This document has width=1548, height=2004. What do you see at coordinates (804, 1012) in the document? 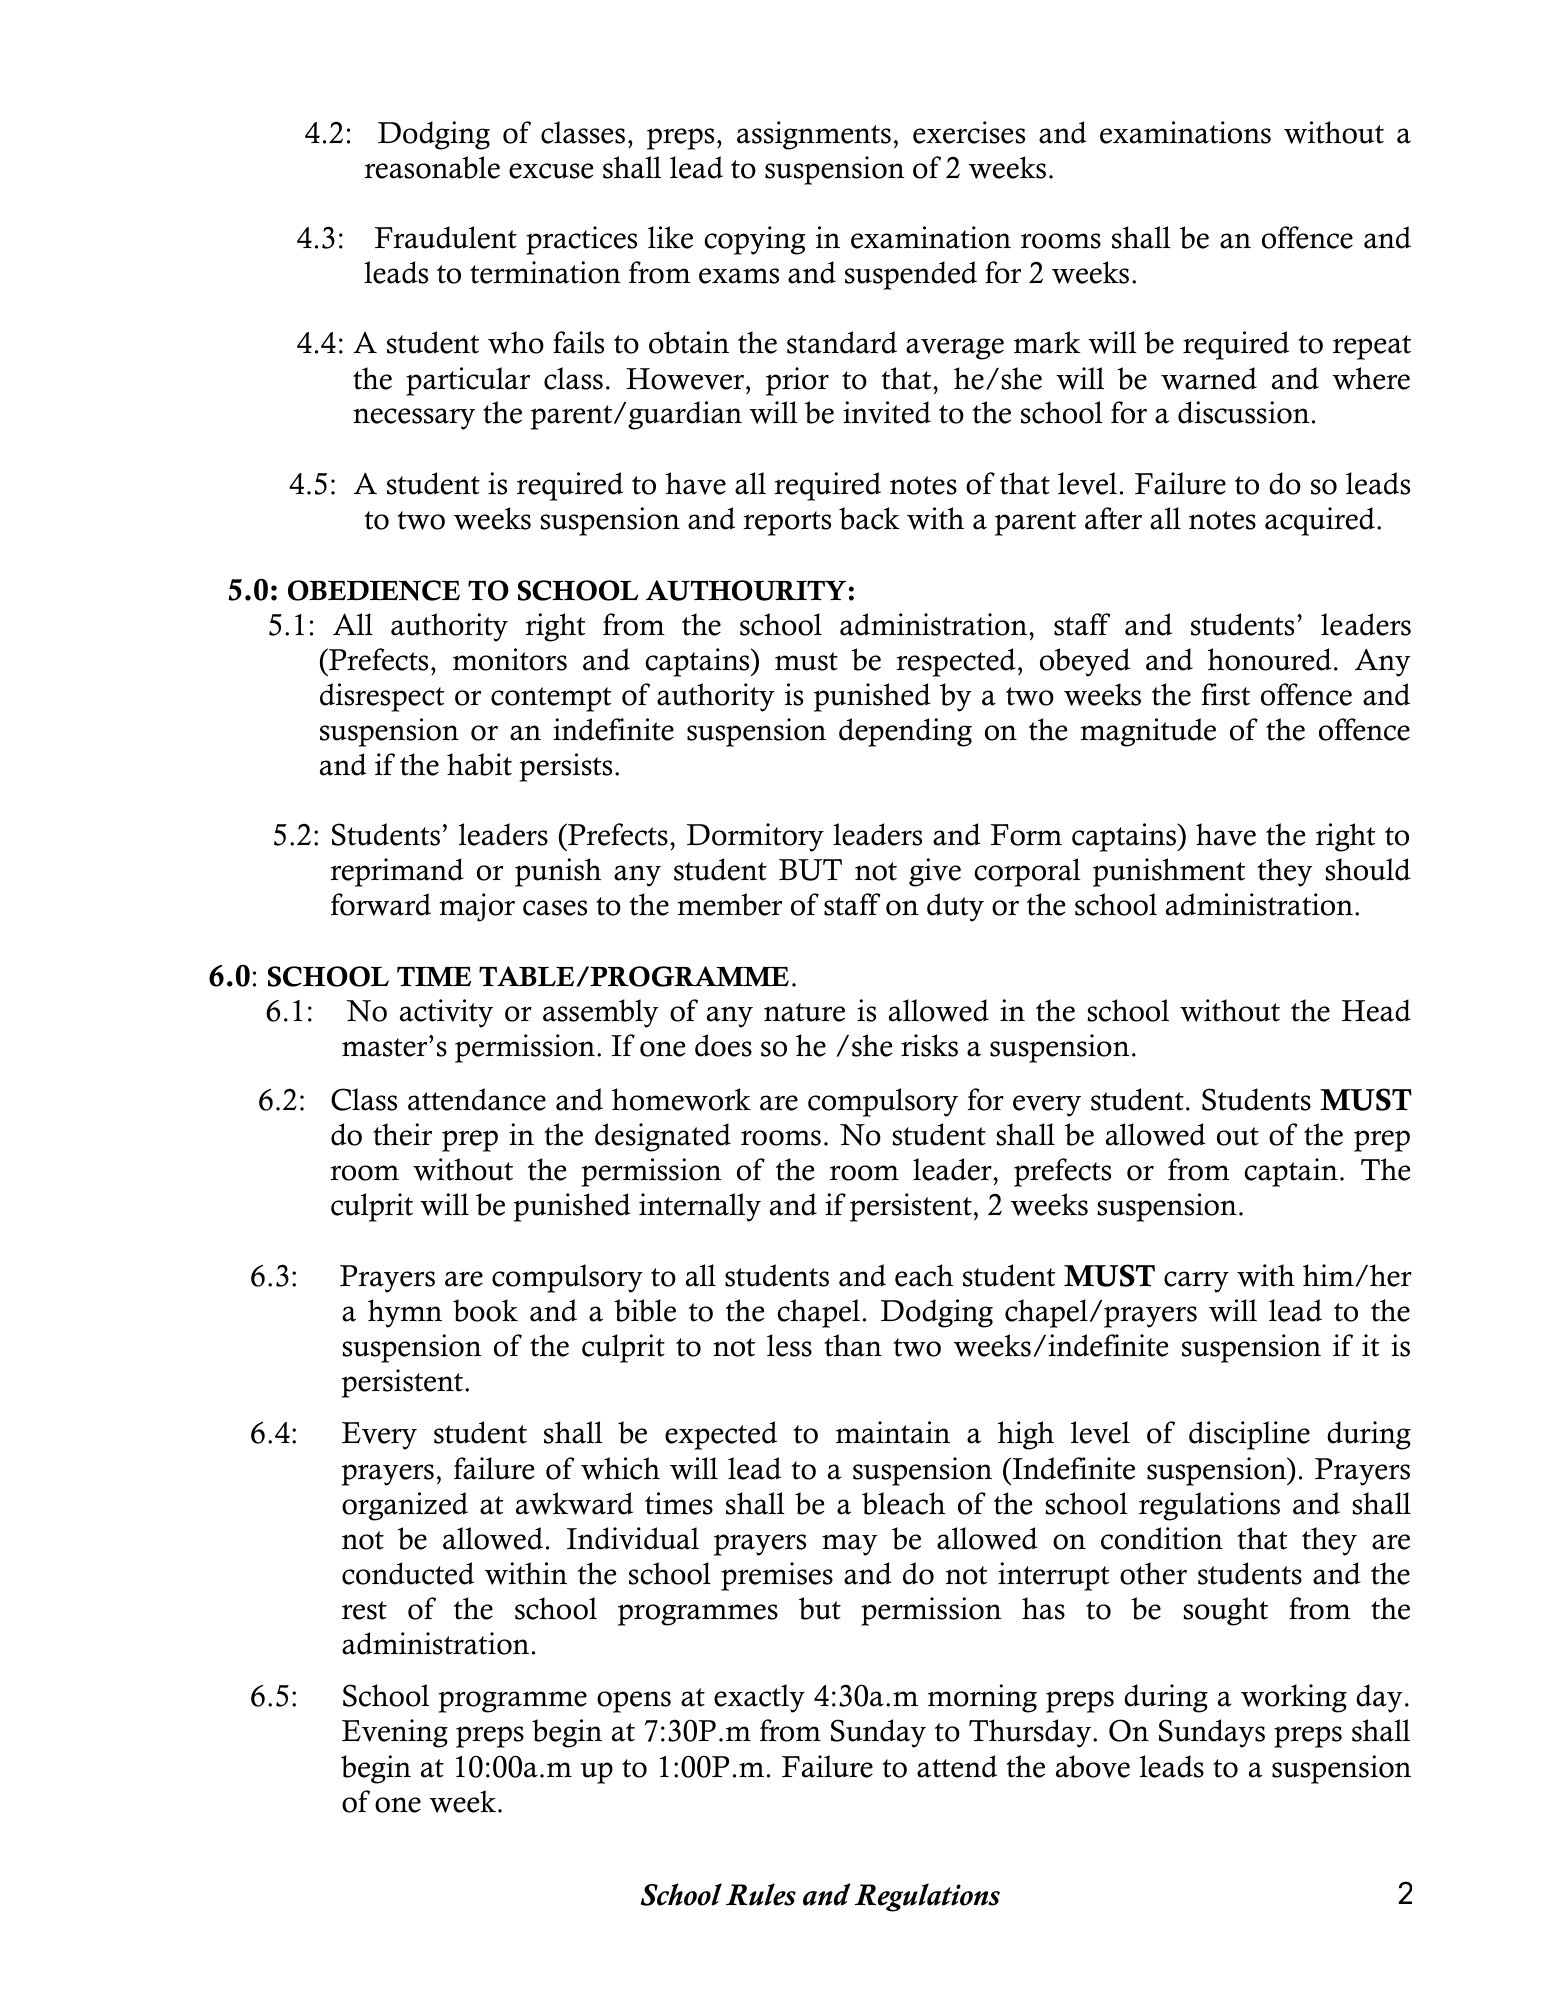
I see `nature` at bounding box center [804, 1012].
